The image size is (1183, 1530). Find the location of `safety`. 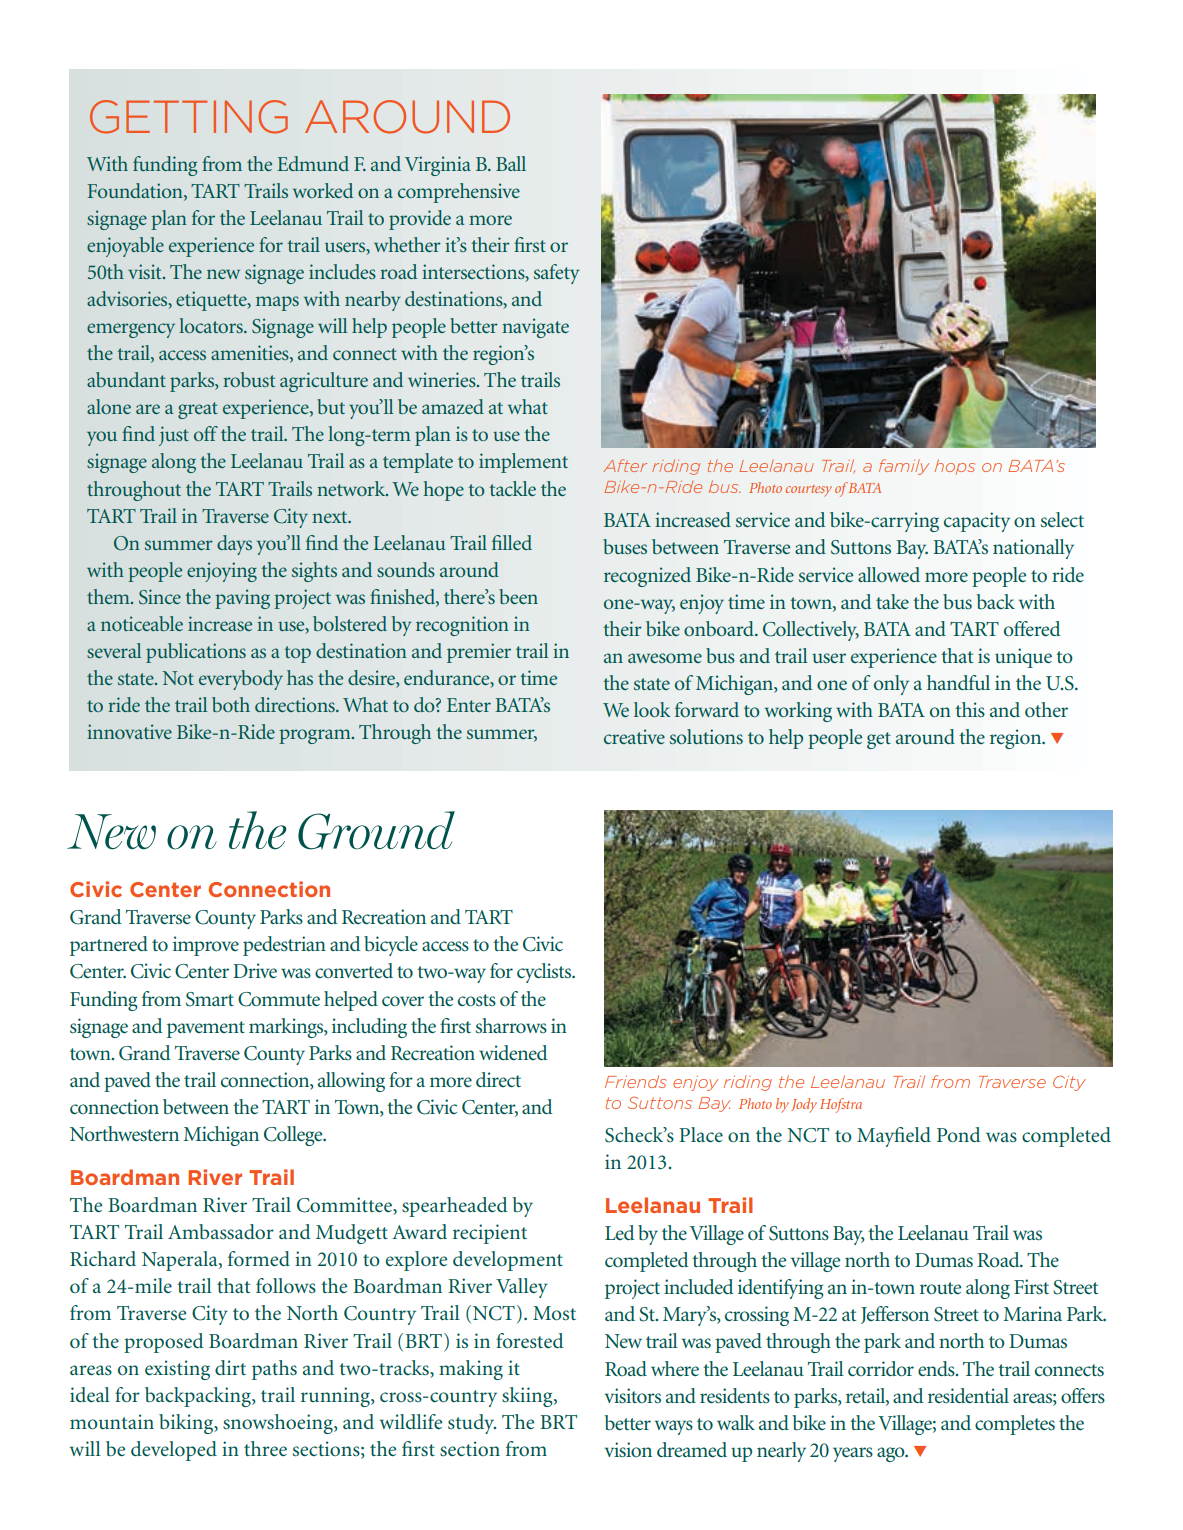

safety is located at coordinates (557, 274).
